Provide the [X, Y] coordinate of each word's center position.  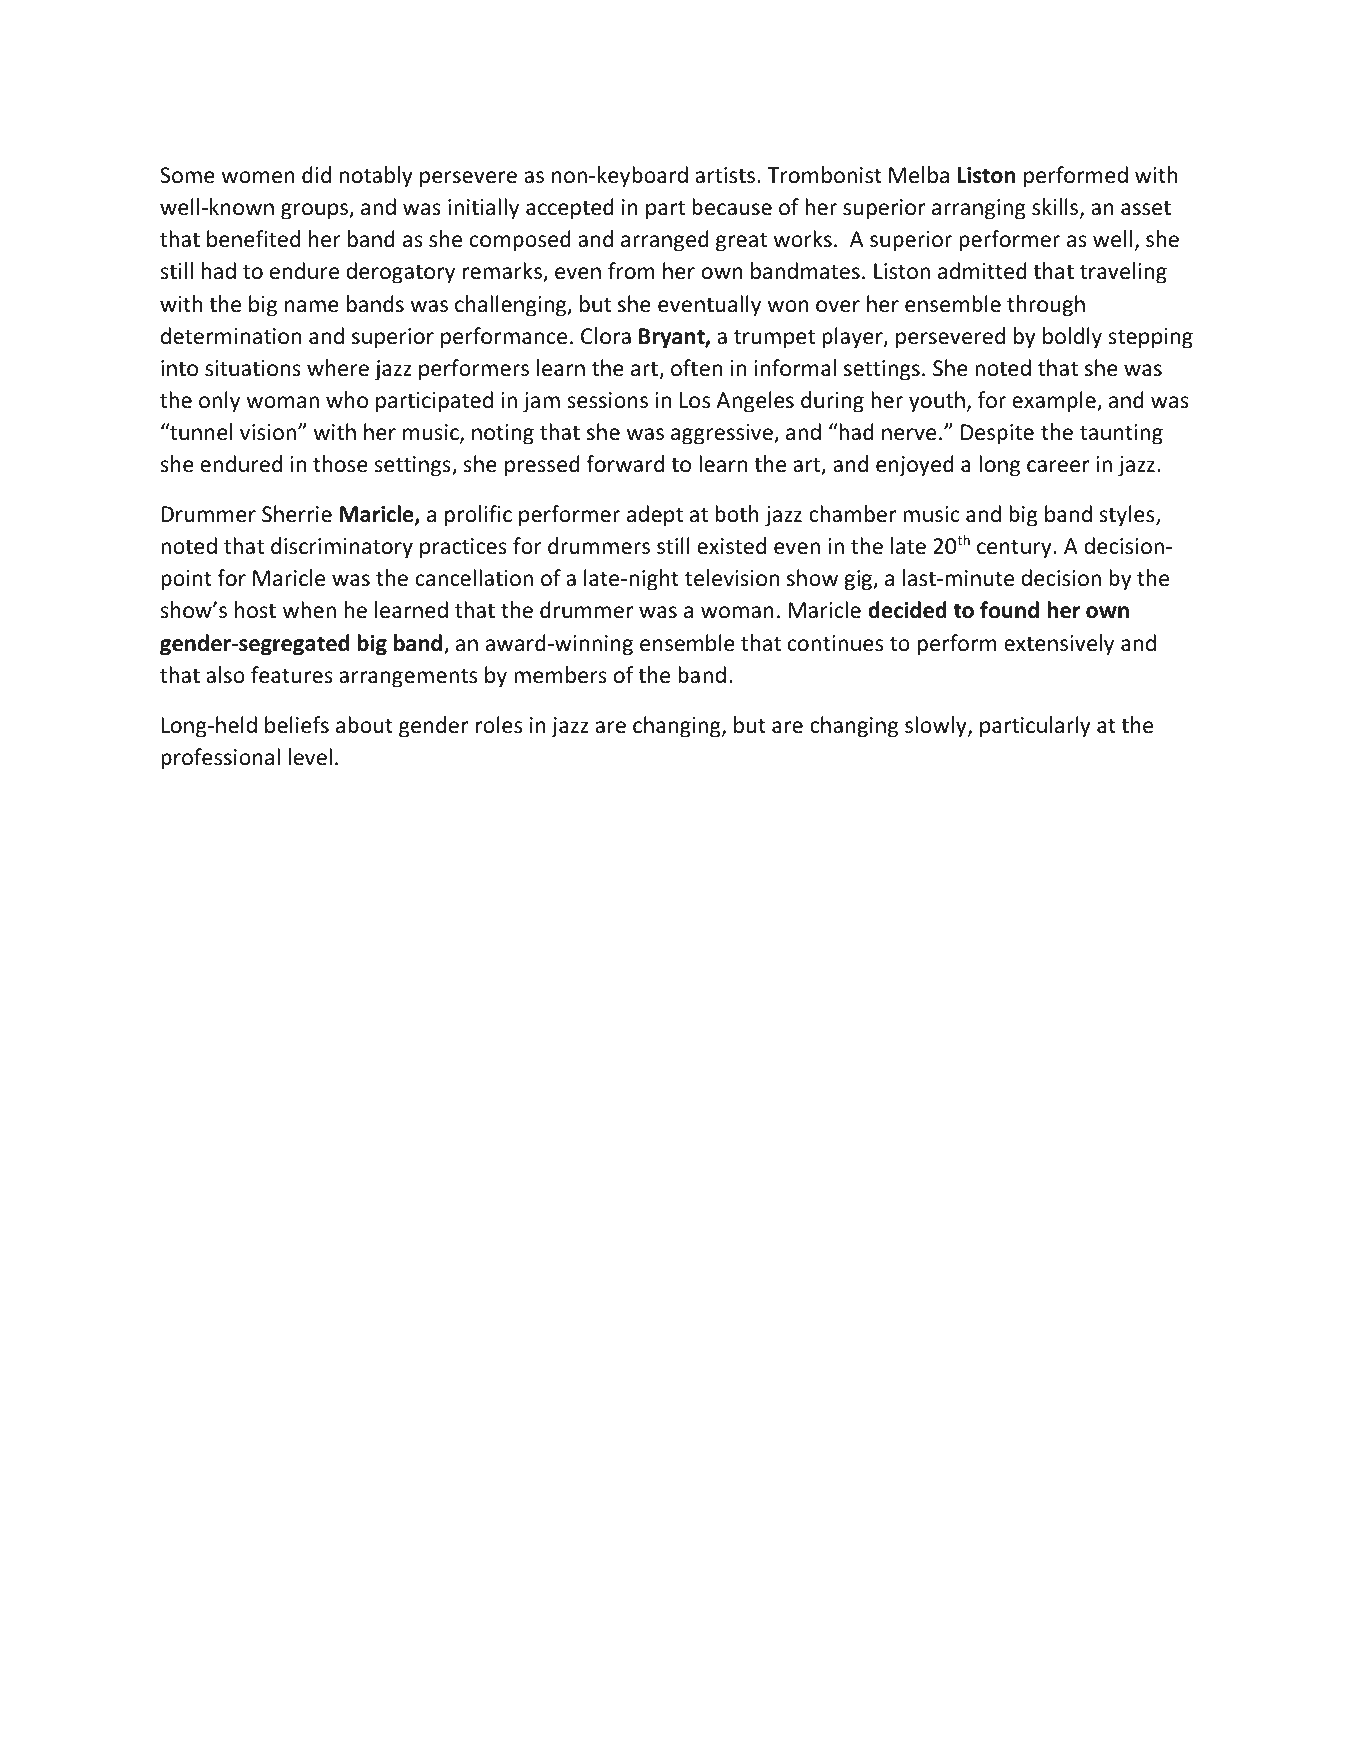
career [1058, 466]
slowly [937, 727]
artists [725, 175]
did [316, 175]
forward [625, 464]
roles [499, 725]
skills [1055, 207]
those [340, 464]
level [310, 757]
